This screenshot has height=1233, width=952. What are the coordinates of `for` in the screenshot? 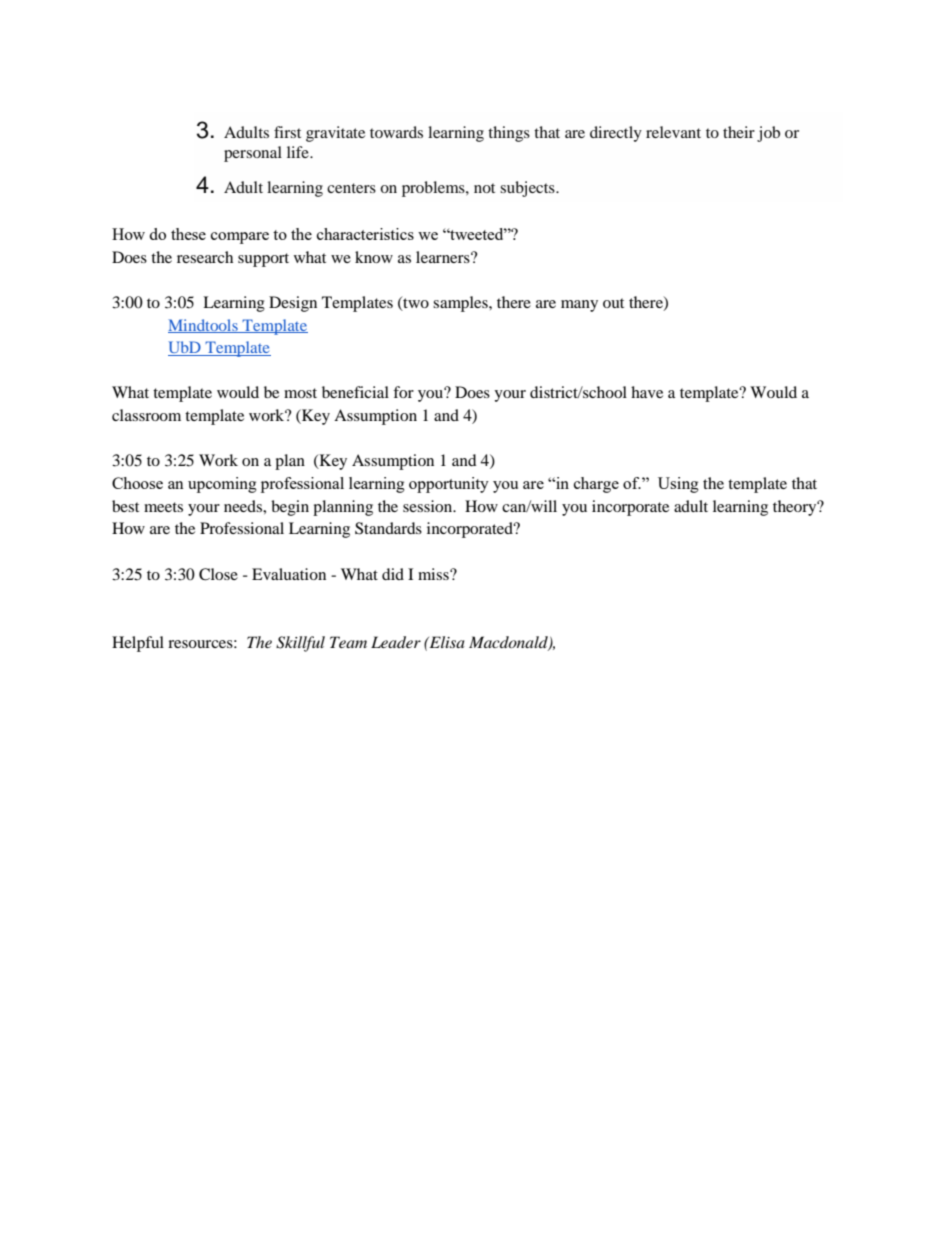 It's located at (403, 392).
